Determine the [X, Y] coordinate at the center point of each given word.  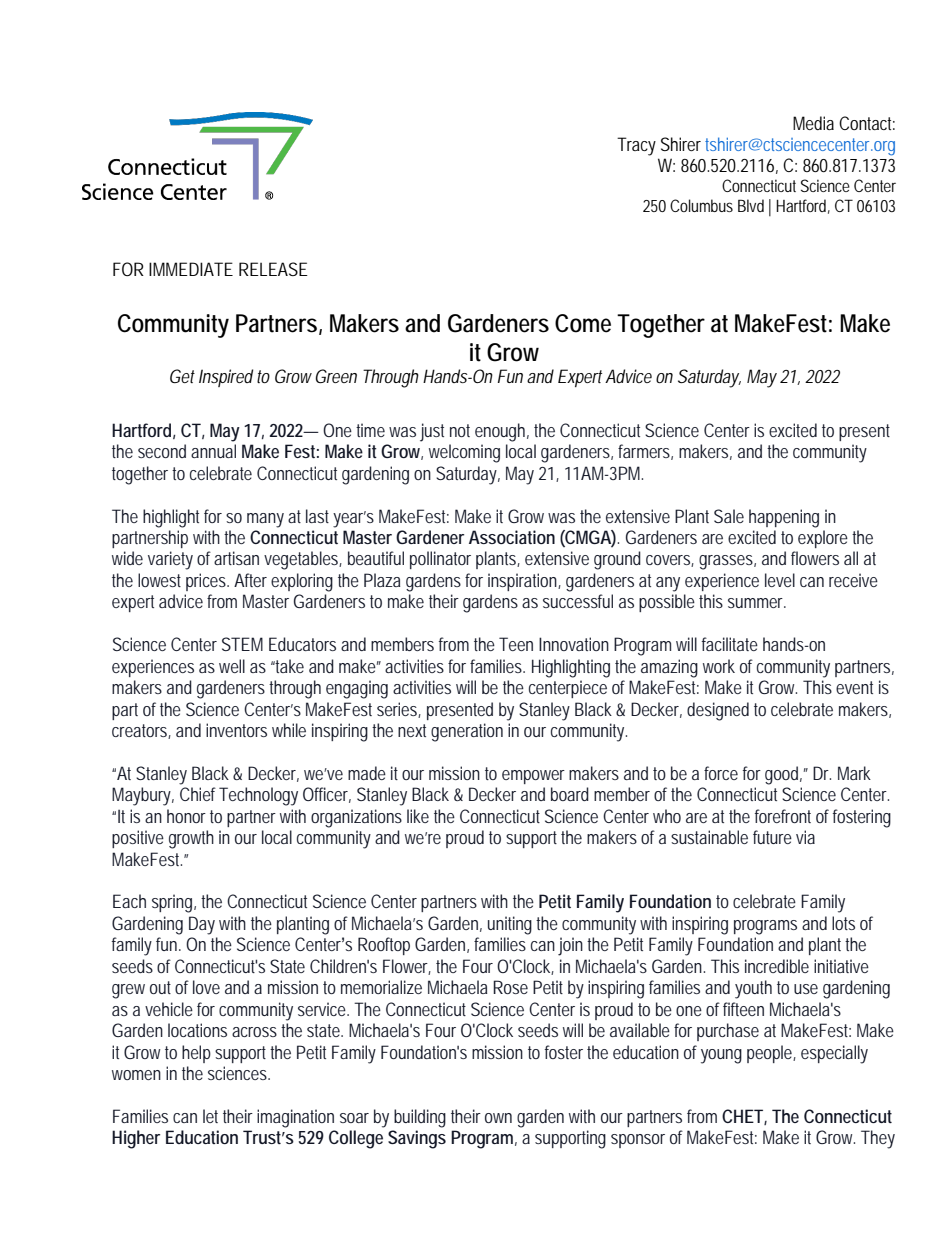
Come [583, 323]
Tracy [636, 146]
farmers [645, 452]
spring [174, 903]
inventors [236, 730]
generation [467, 732]
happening [784, 518]
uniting [510, 925]
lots [843, 923]
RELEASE [273, 269]
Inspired [226, 378]
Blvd [751, 205]
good [783, 775]
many [265, 520]
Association [512, 537]
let [210, 1116]
